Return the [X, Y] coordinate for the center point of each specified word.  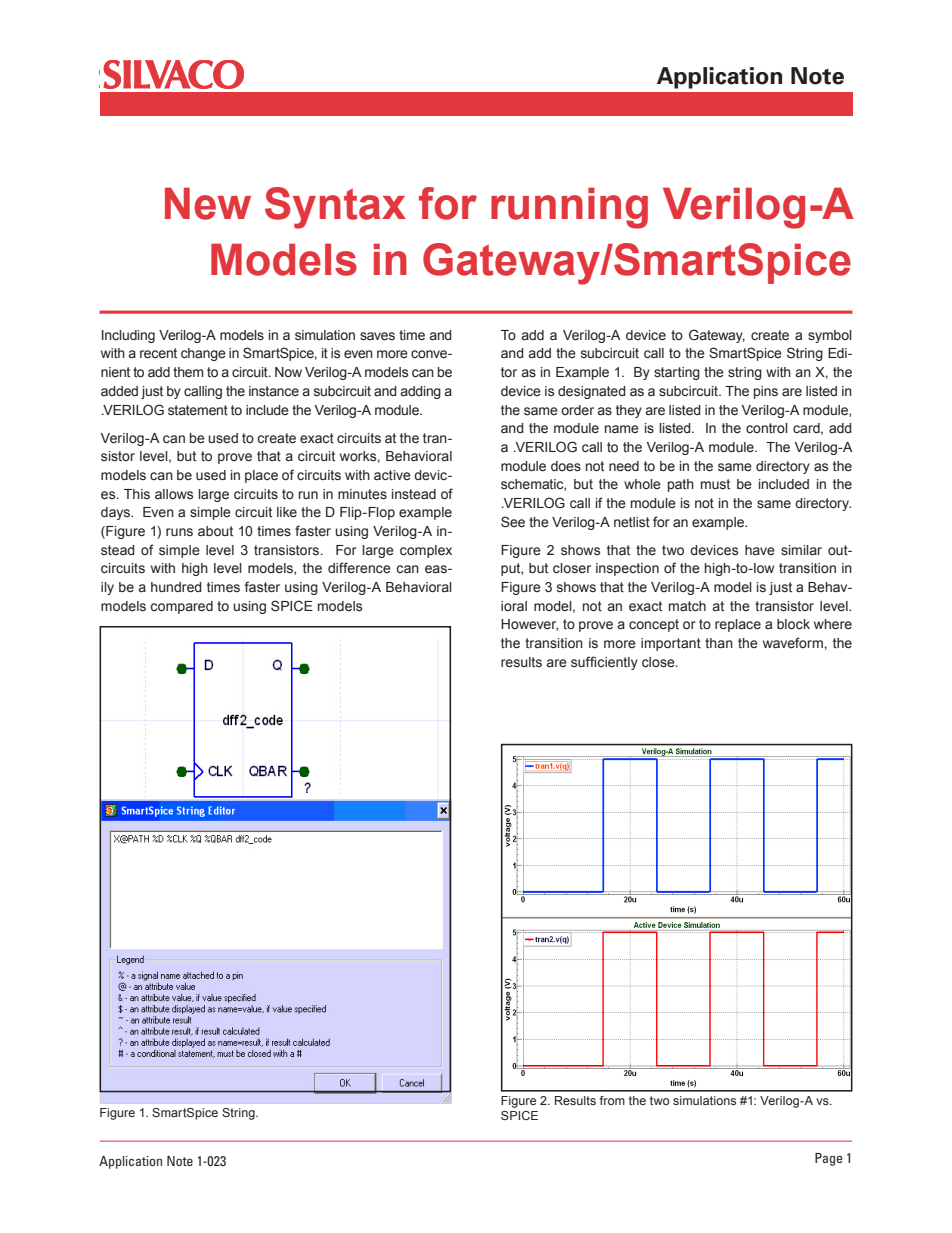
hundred [176, 587]
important [671, 644]
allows [174, 494]
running [569, 208]
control [767, 428]
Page [828, 1159]
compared [181, 607]
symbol [830, 336]
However [529, 625]
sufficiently [604, 663]
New [208, 203]
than [719, 643]
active [392, 475]
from [612, 1100]
